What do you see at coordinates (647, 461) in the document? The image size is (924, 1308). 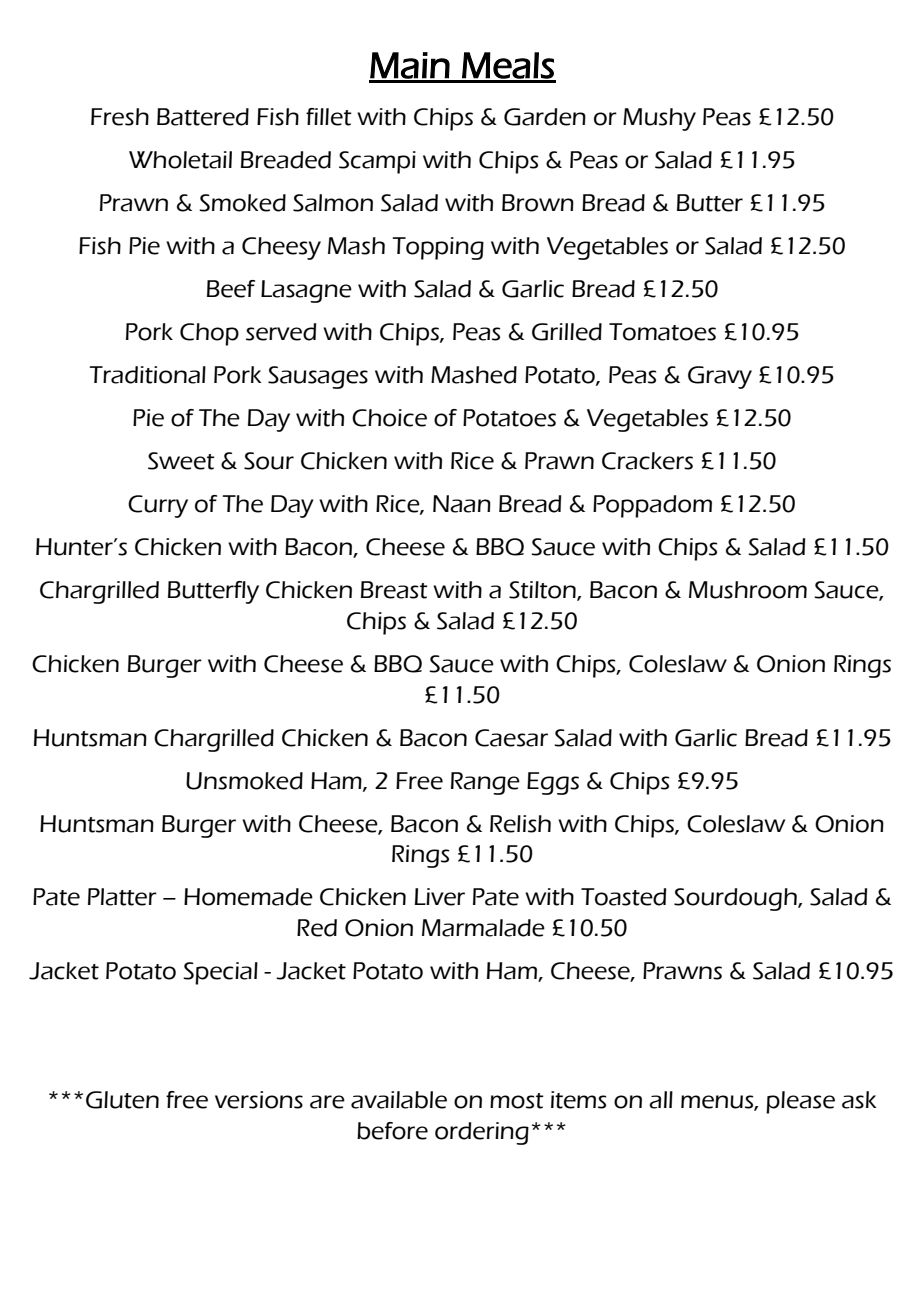 I see `Crackers` at bounding box center [647, 461].
